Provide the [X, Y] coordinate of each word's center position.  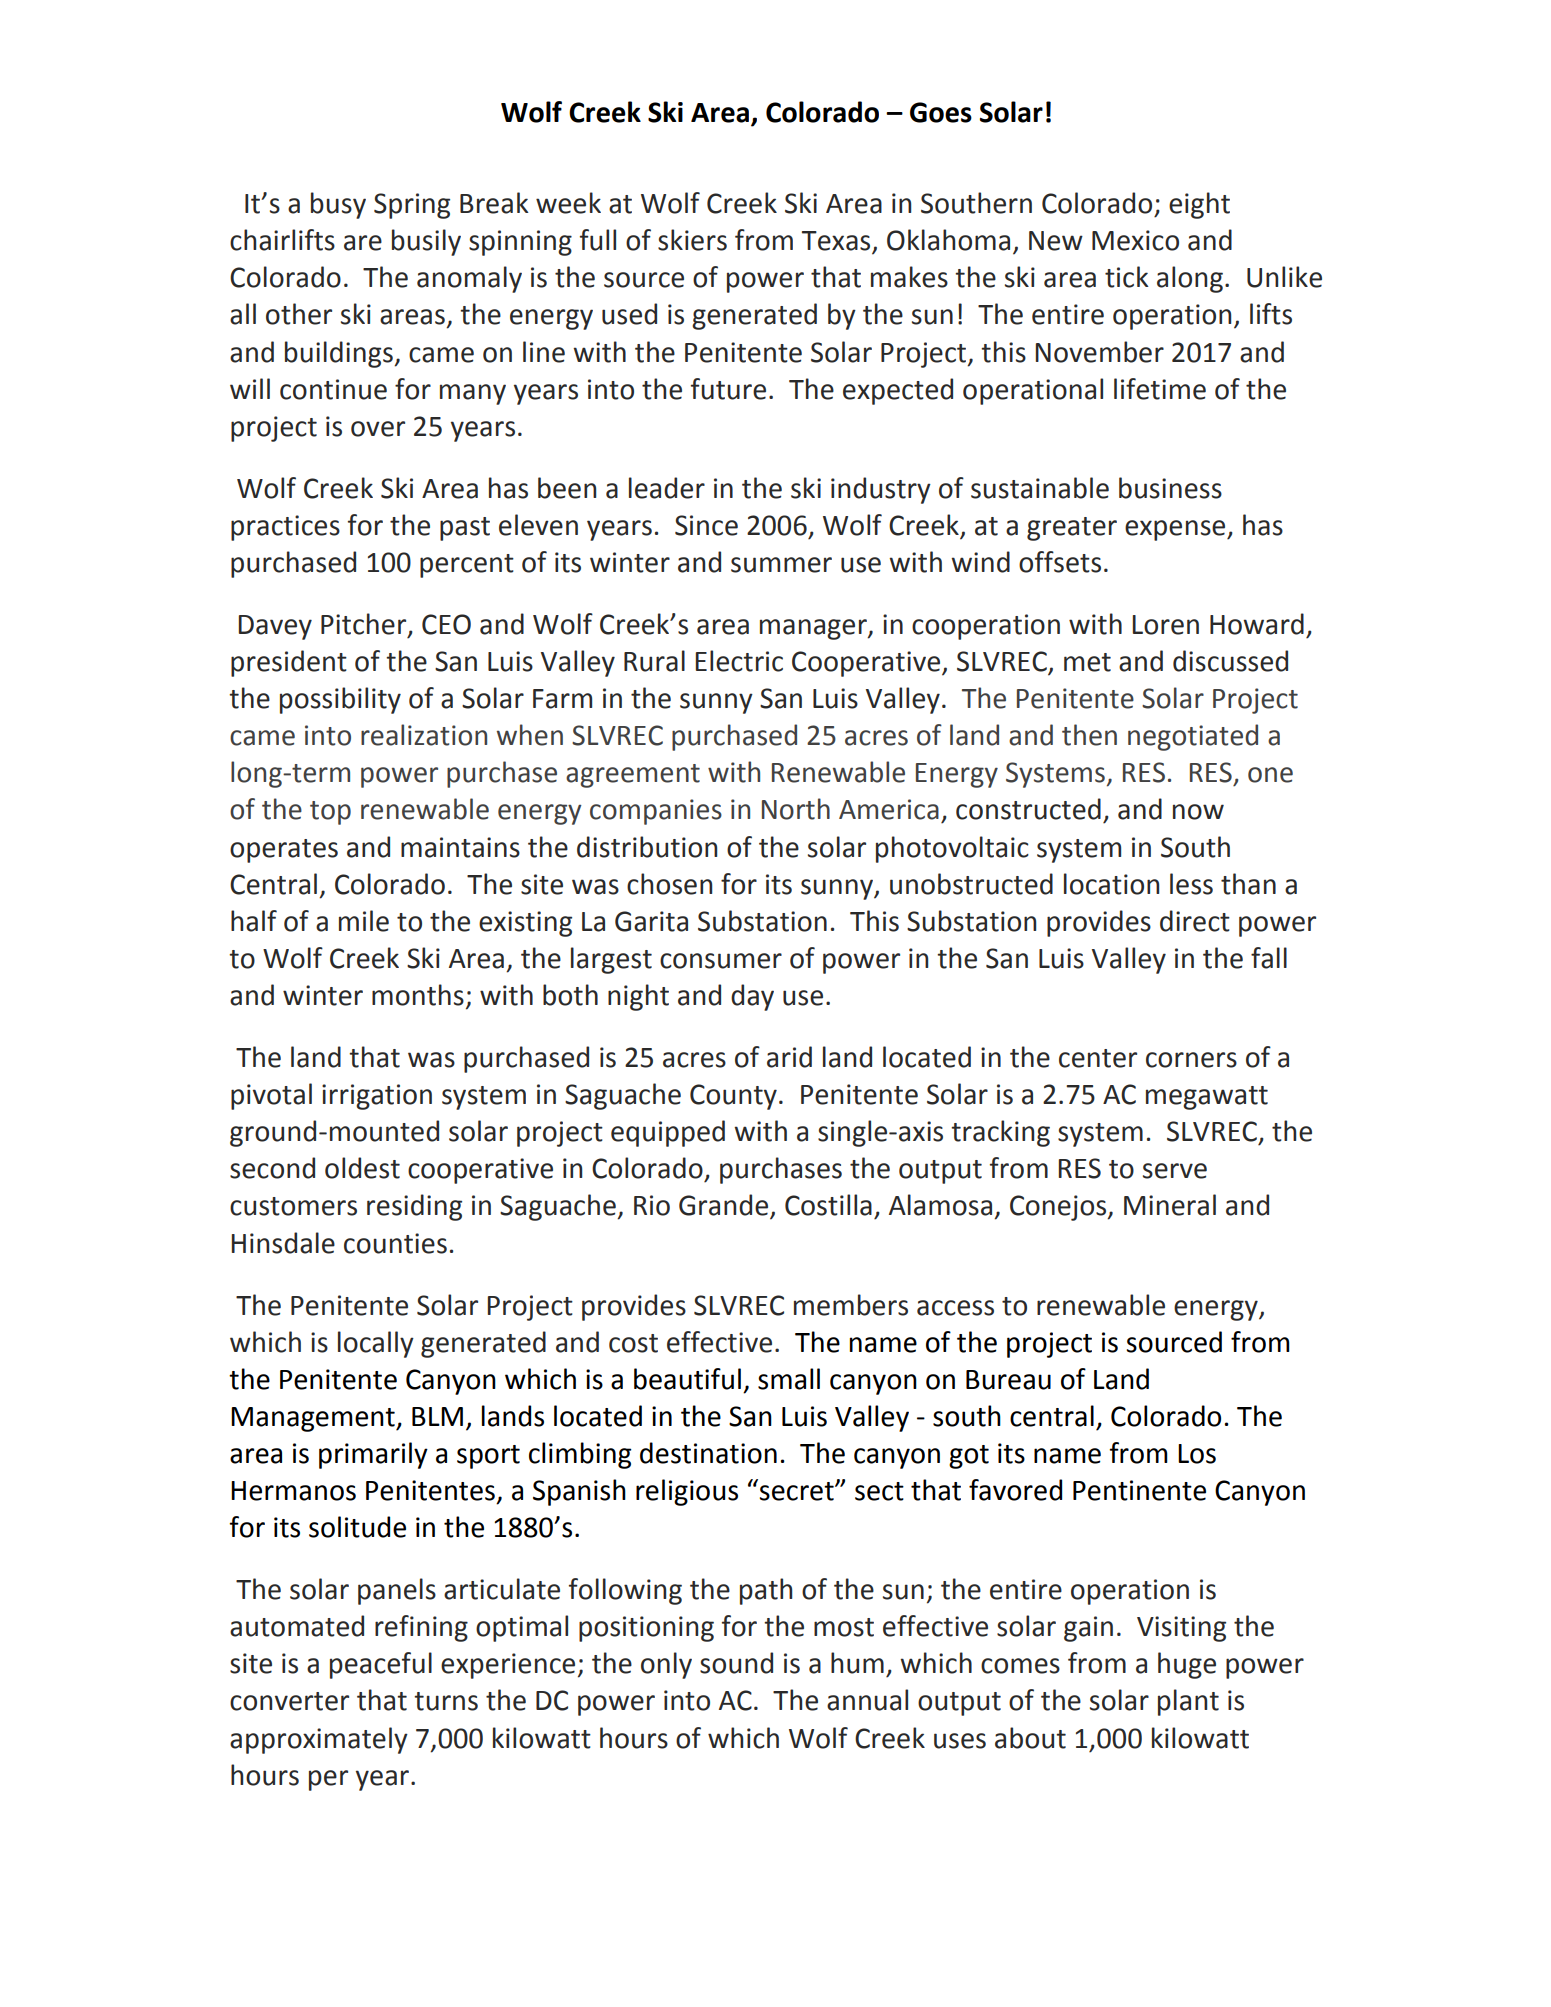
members [851, 1305]
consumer [721, 961]
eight [1199, 205]
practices [285, 528]
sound [736, 1663]
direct [1195, 921]
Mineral [1170, 1205]
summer [781, 565]
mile [364, 921]
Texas [837, 242]
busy [338, 205]
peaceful [381, 1665]
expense [1176, 530]
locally [376, 1344]
